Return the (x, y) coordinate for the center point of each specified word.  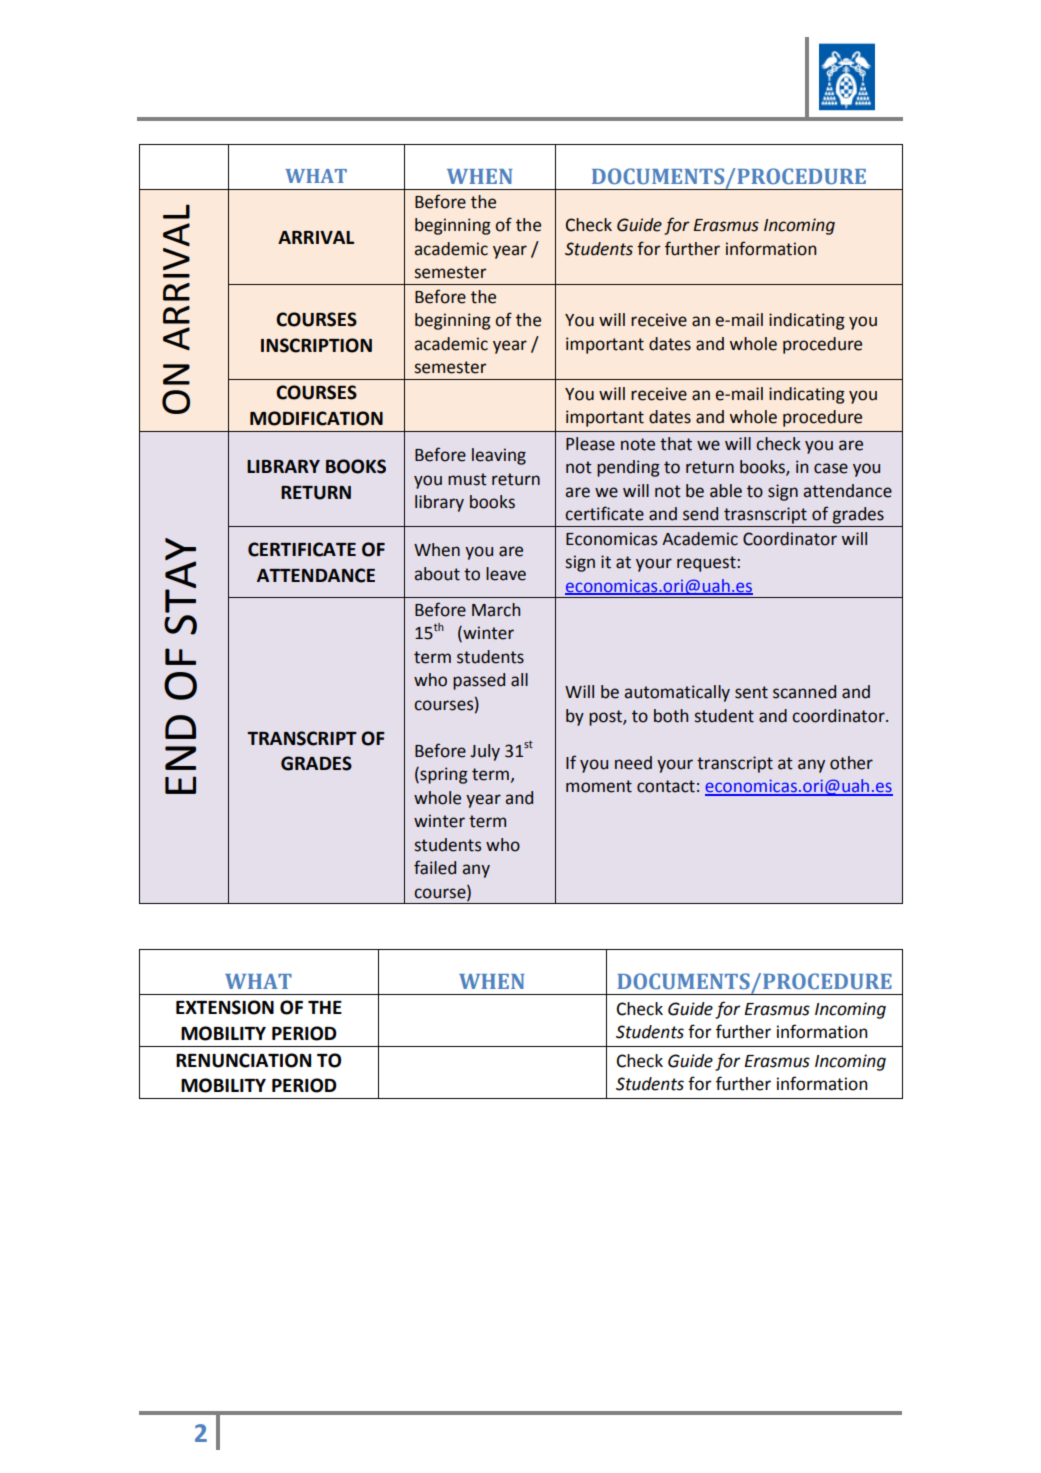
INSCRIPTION (316, 345)
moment (599, 786)
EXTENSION (225, 1007)
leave (506, 574)
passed (479, 681)
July (485, 752)
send (700, 514)
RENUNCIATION (243, 1060)
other (851, 763)
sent (751, 692)
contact (666, 786)
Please (590, 444)
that (676, 444)
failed (435, 867)
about (437, 574)
